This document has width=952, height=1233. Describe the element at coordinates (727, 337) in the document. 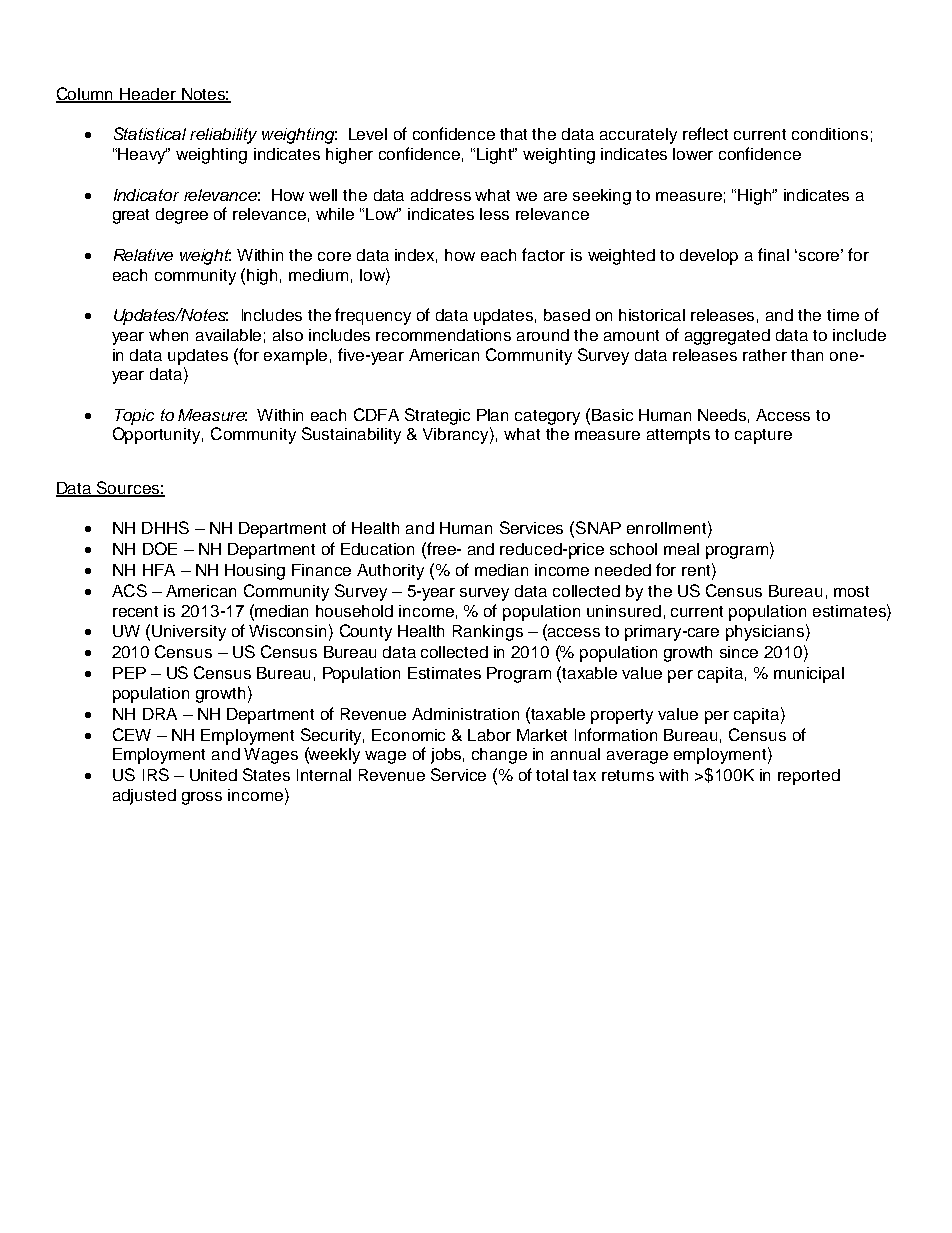

I see `aggregated` at that location.
